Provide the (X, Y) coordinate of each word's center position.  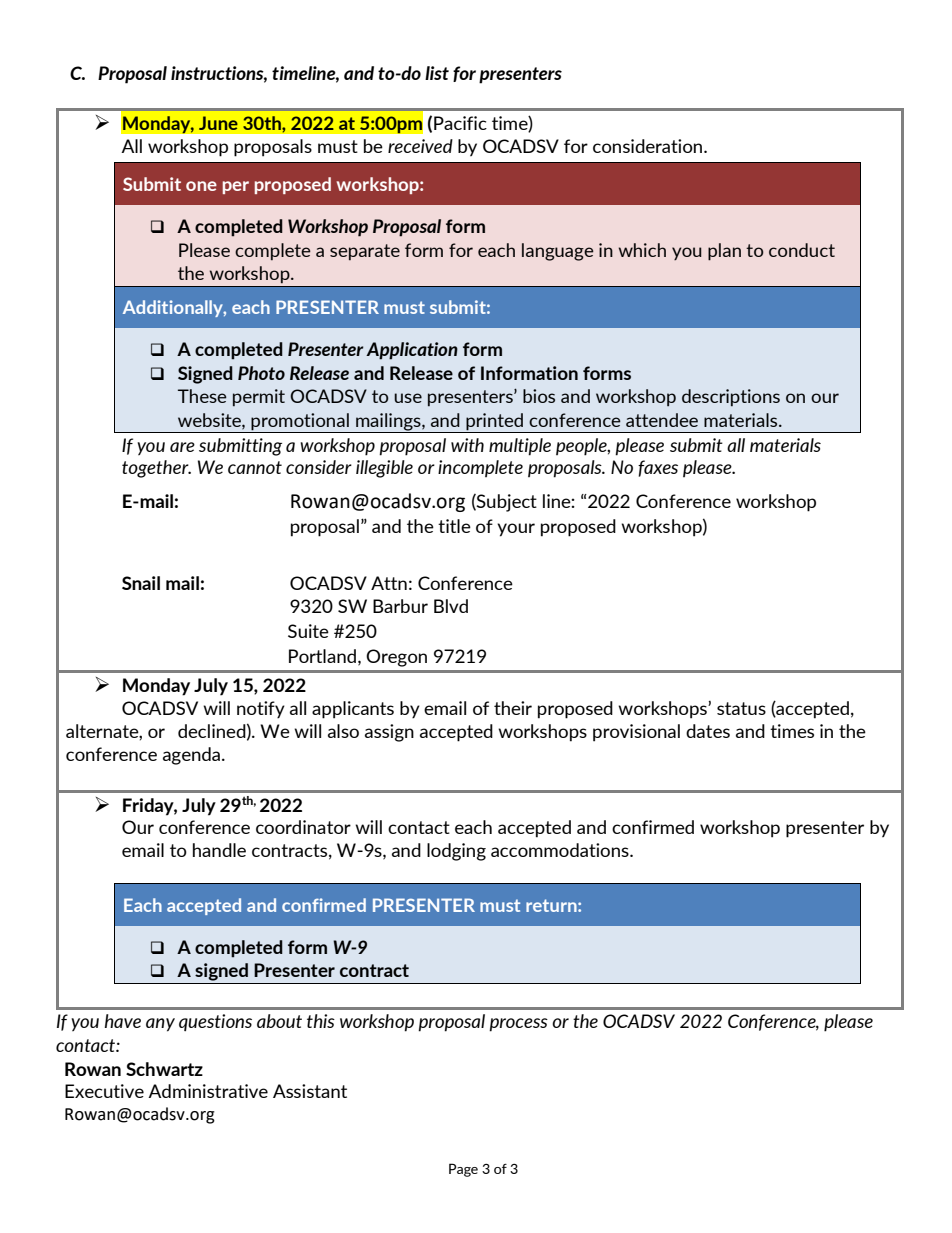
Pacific (460, 123)
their (513, 708)
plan (724, 252)
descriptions (731, 397)
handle (219, 850)
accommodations (561, 850)
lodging (456, 852)
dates (708, 731)
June (218, 123)
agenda (193, 756)
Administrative (208, 1091)
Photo (261, 373)
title (454, 526)
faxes (658, 468)
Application (412, 351)
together (156, 469)
